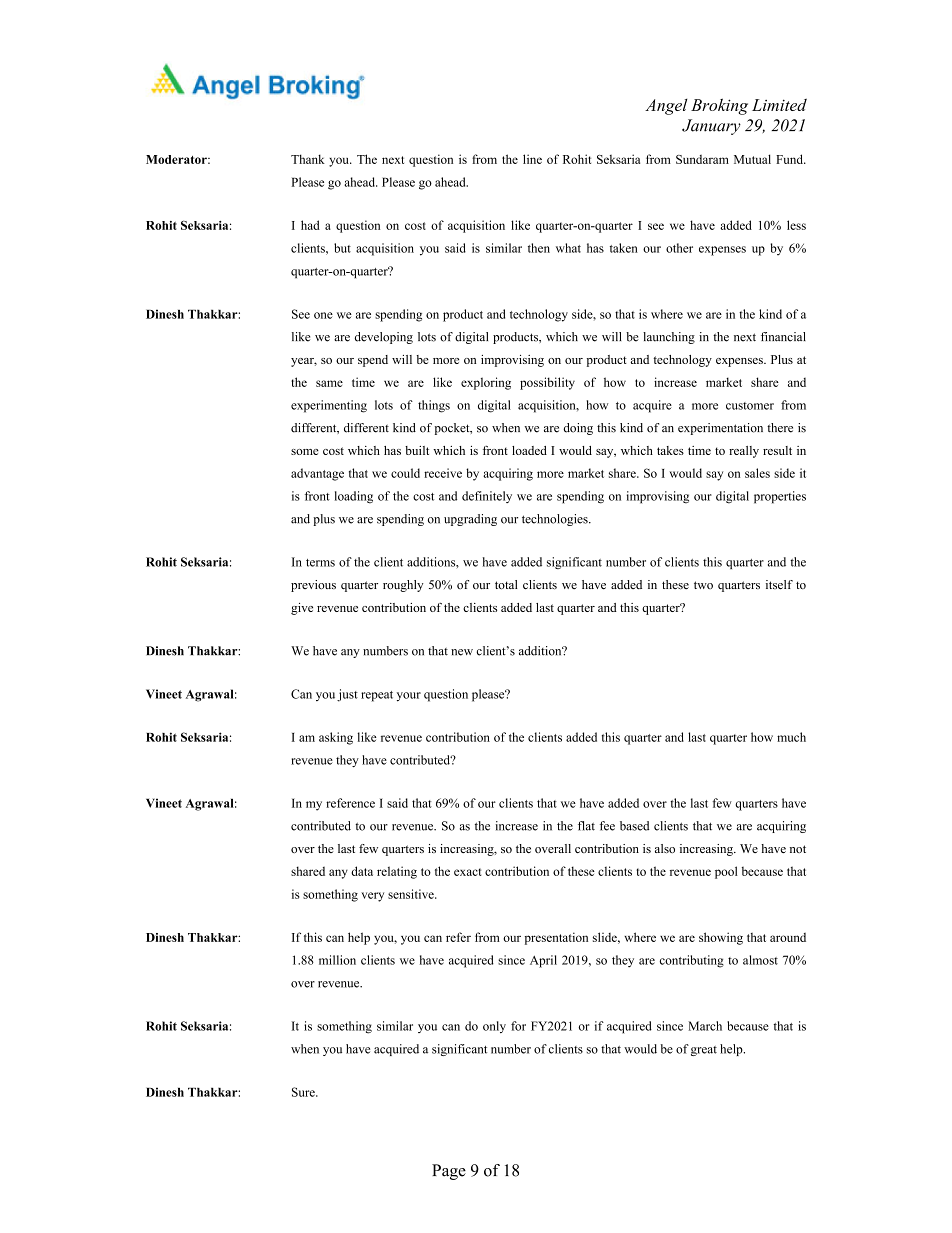 The image size is (952, 1233). I want to click on total, so click(506, 585).
